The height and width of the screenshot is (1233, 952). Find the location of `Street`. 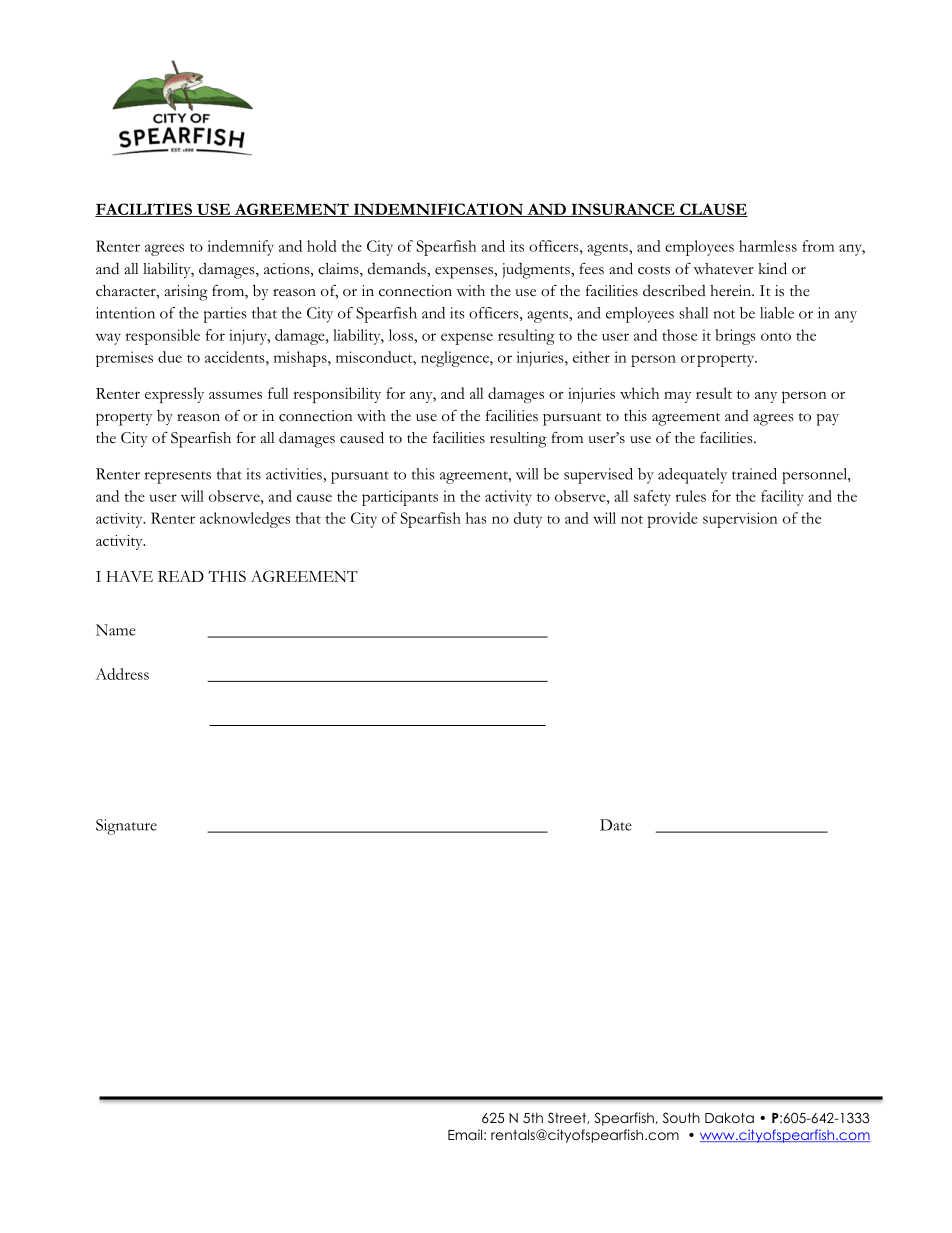

Street is located at coordinates (568, 1118).
